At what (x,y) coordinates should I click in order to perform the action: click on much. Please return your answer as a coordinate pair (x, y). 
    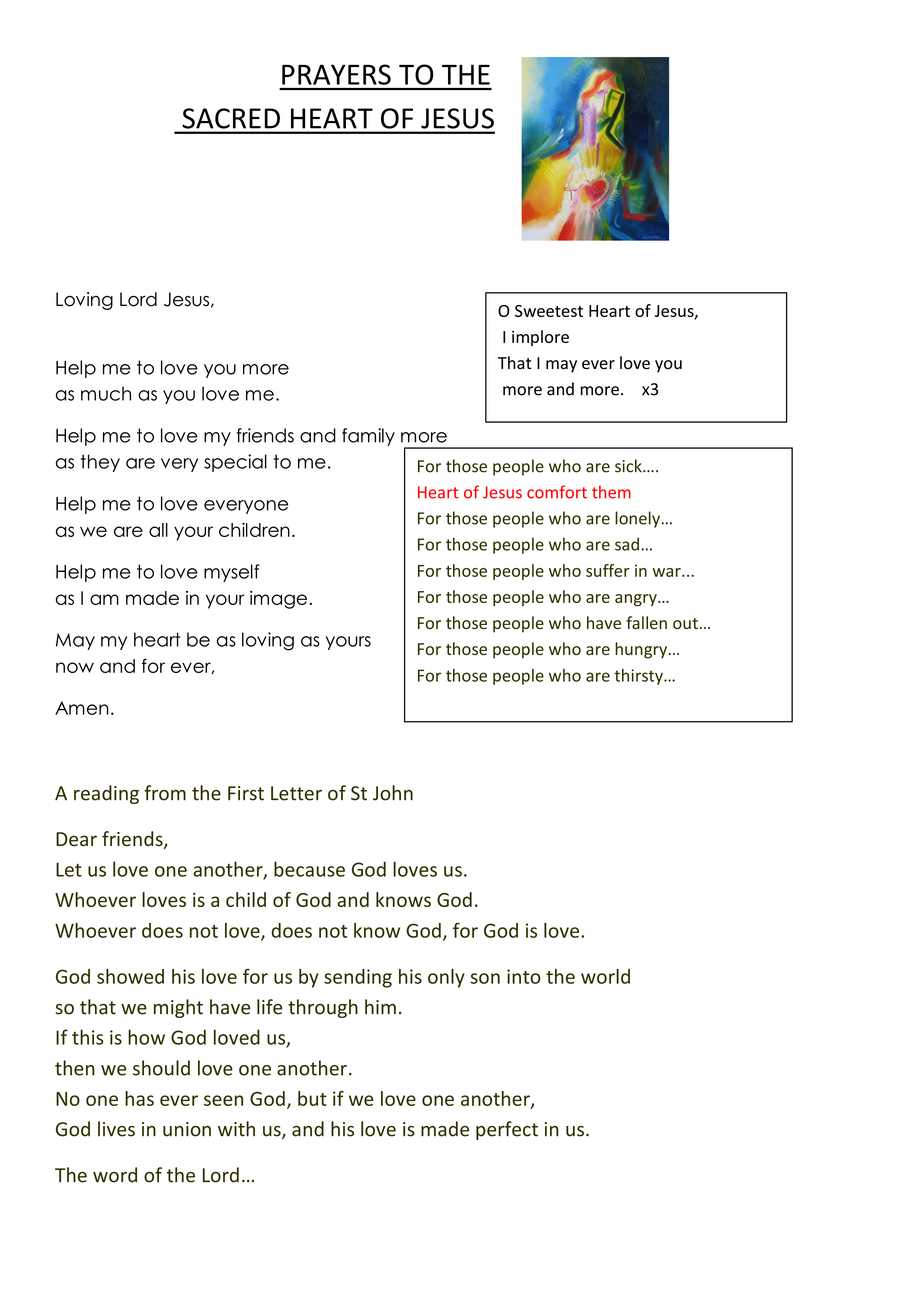
    Looking at the image, I should click on (106, 393).
